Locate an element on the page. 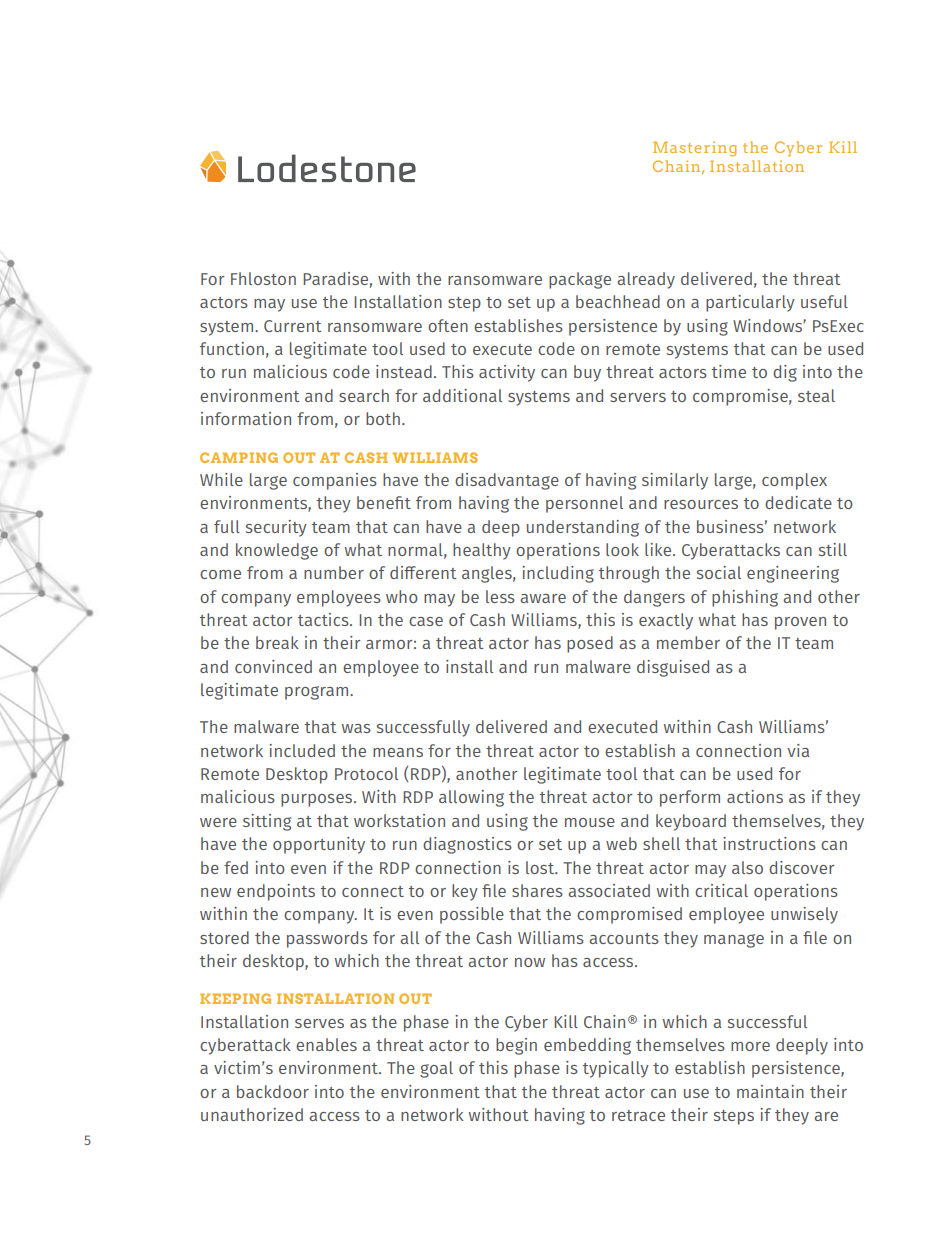 The image size is (952, 1233). backdoor is located at coordinates (273, 1091).
